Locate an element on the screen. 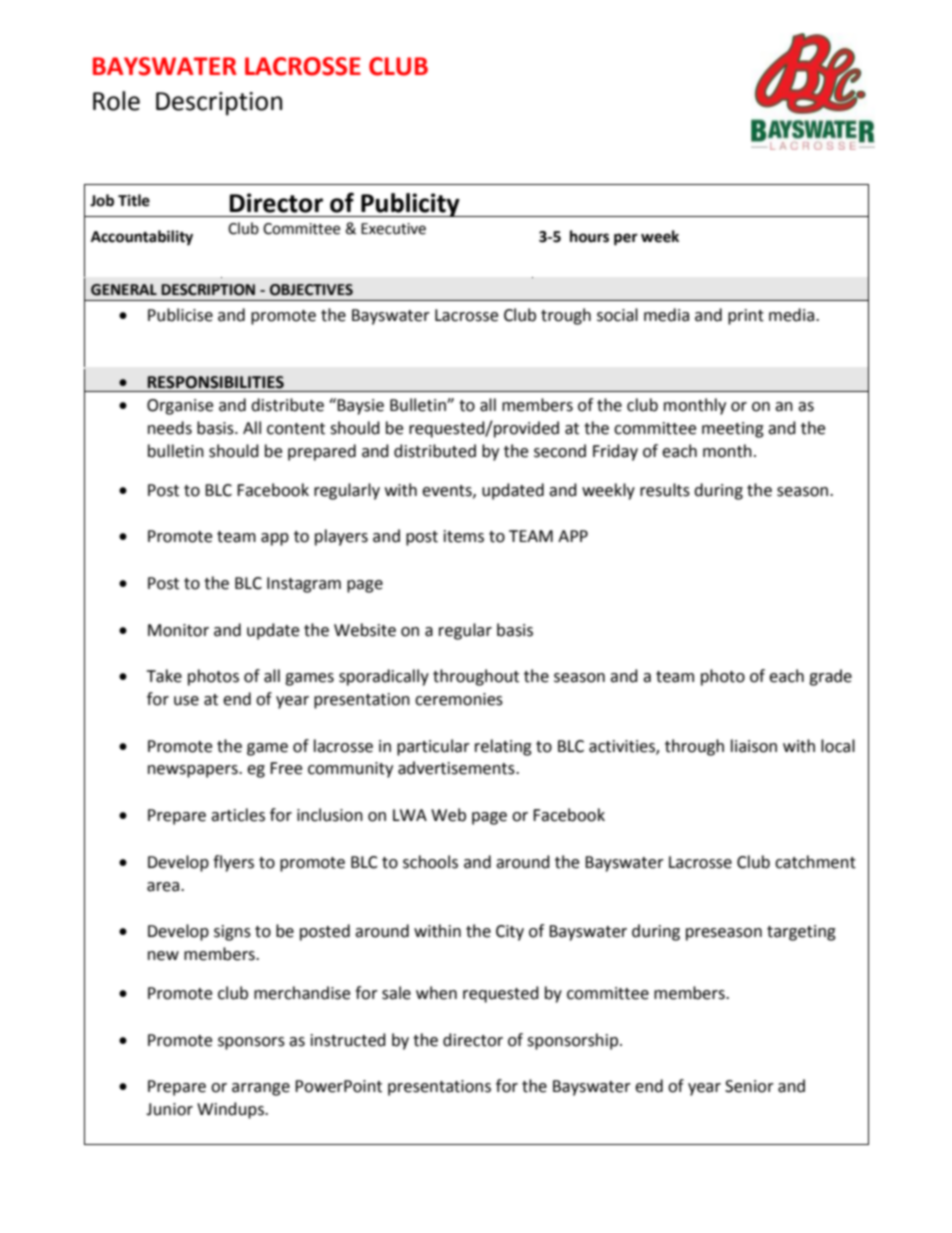 The image size is (952, 1233). grade is located at coordinates (830, 677).
